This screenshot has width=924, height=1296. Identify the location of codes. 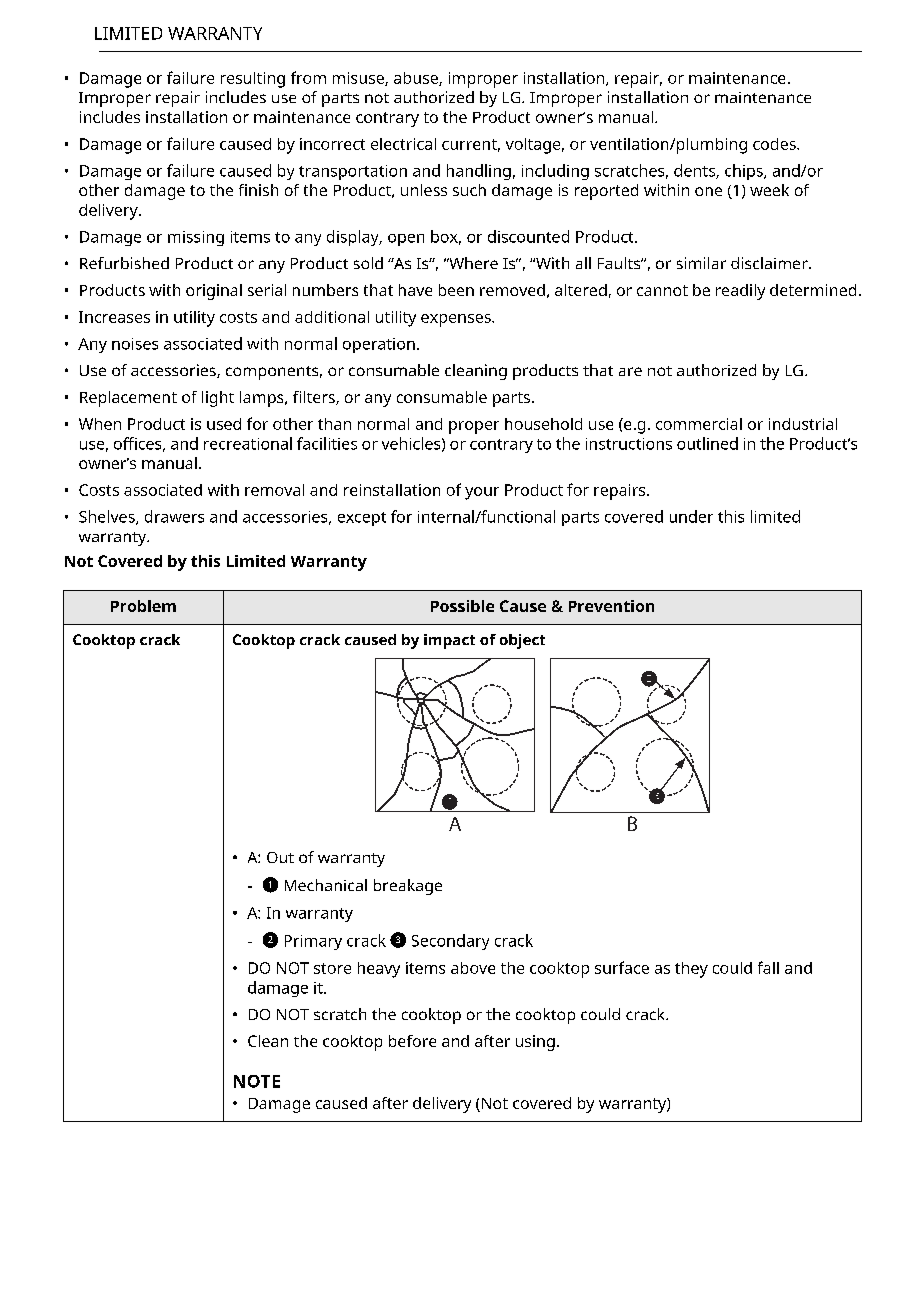
(775, 144).
